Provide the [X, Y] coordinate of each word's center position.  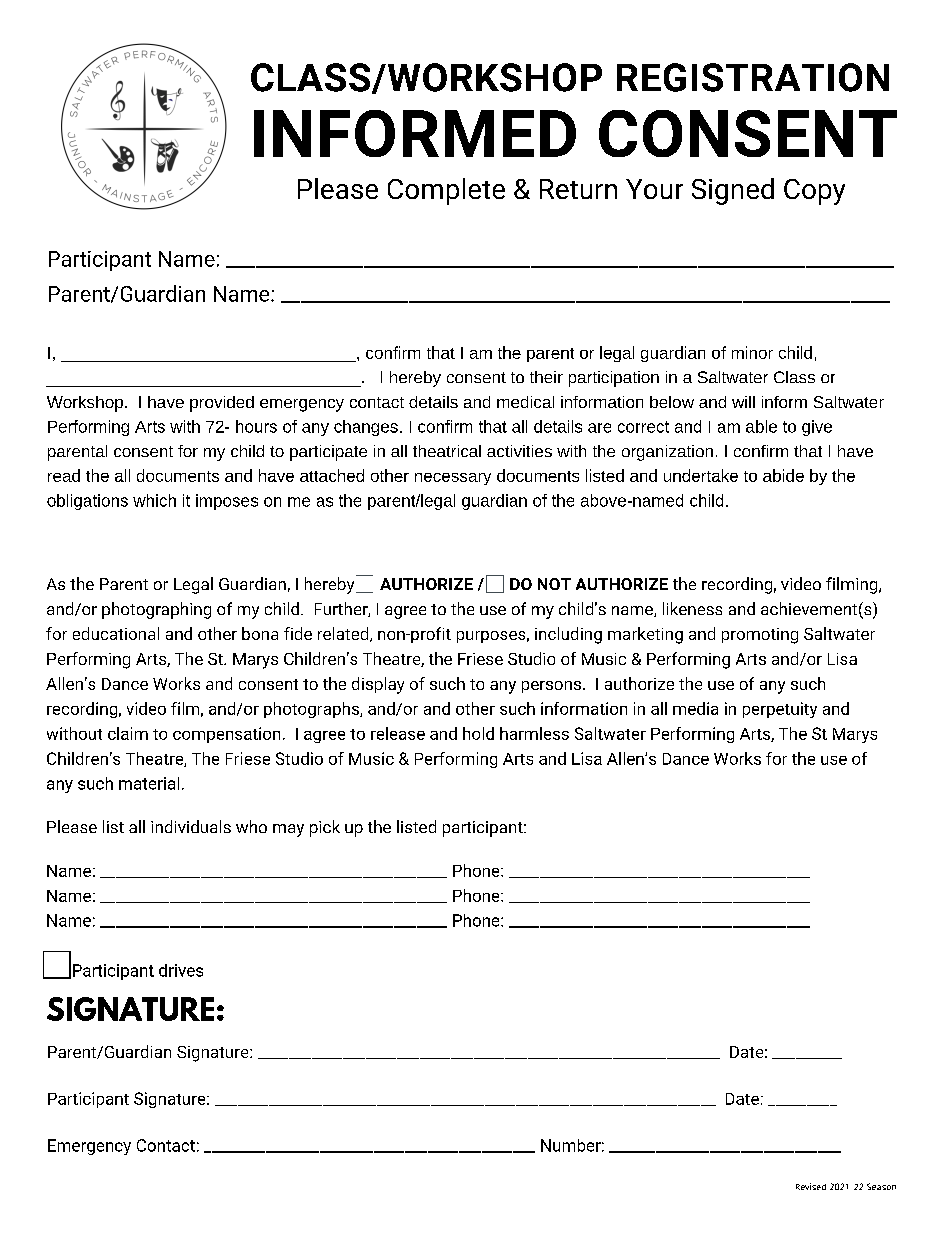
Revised [811, 1186]
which [154, 500]
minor [752, 352]
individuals [191, 826]
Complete [446, 191]
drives [181, 970]
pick [325, 828]
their [546, 377]
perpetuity [780, 710]
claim [128, 733]
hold [478, 733]
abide [783, 475]
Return [578, 189]
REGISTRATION [753, 77]
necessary [453, 479]
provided [222, 404]
